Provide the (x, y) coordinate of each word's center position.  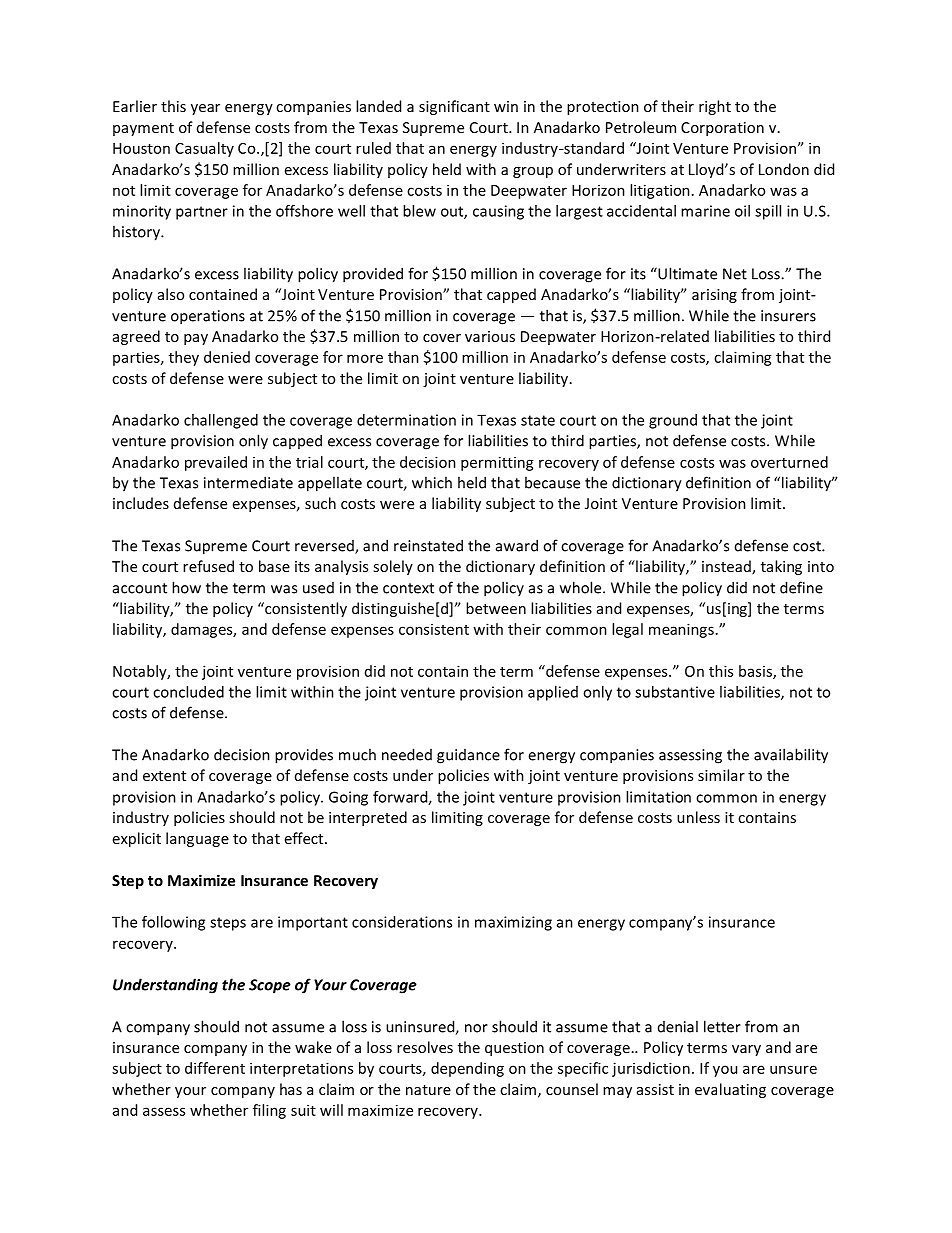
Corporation (722, 129)
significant (454, 107)
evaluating (730, 1090)
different (215, 1068)
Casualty (204, 149)
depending (467, 1069)
